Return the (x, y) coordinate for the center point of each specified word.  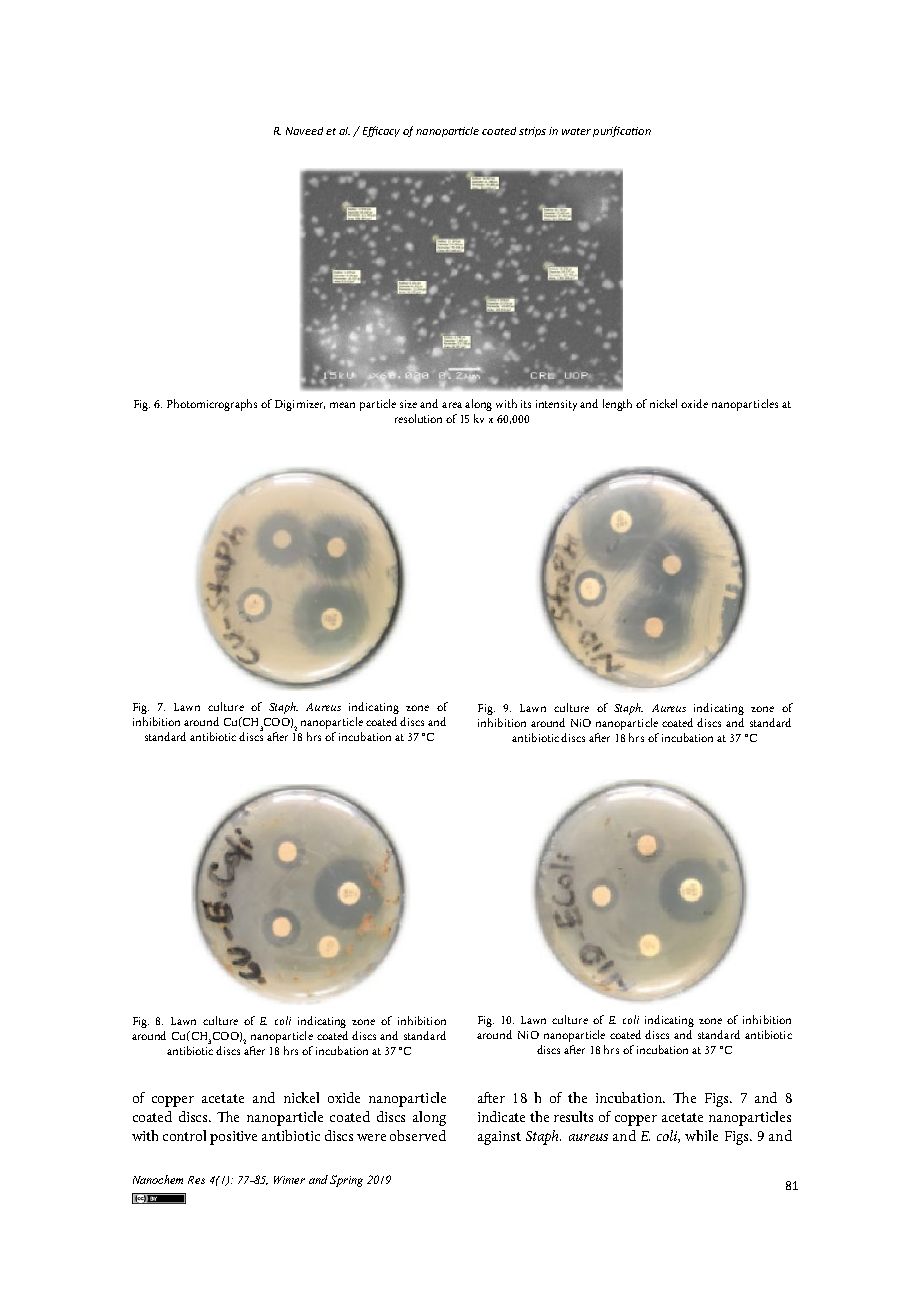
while (701, 1135)
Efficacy (381, 131)
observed (418, 1135)
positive (233, 1138)
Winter (289, 1180)
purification (622, 131)
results (573, 1116)
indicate (501, 1116)
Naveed (304, 131)
